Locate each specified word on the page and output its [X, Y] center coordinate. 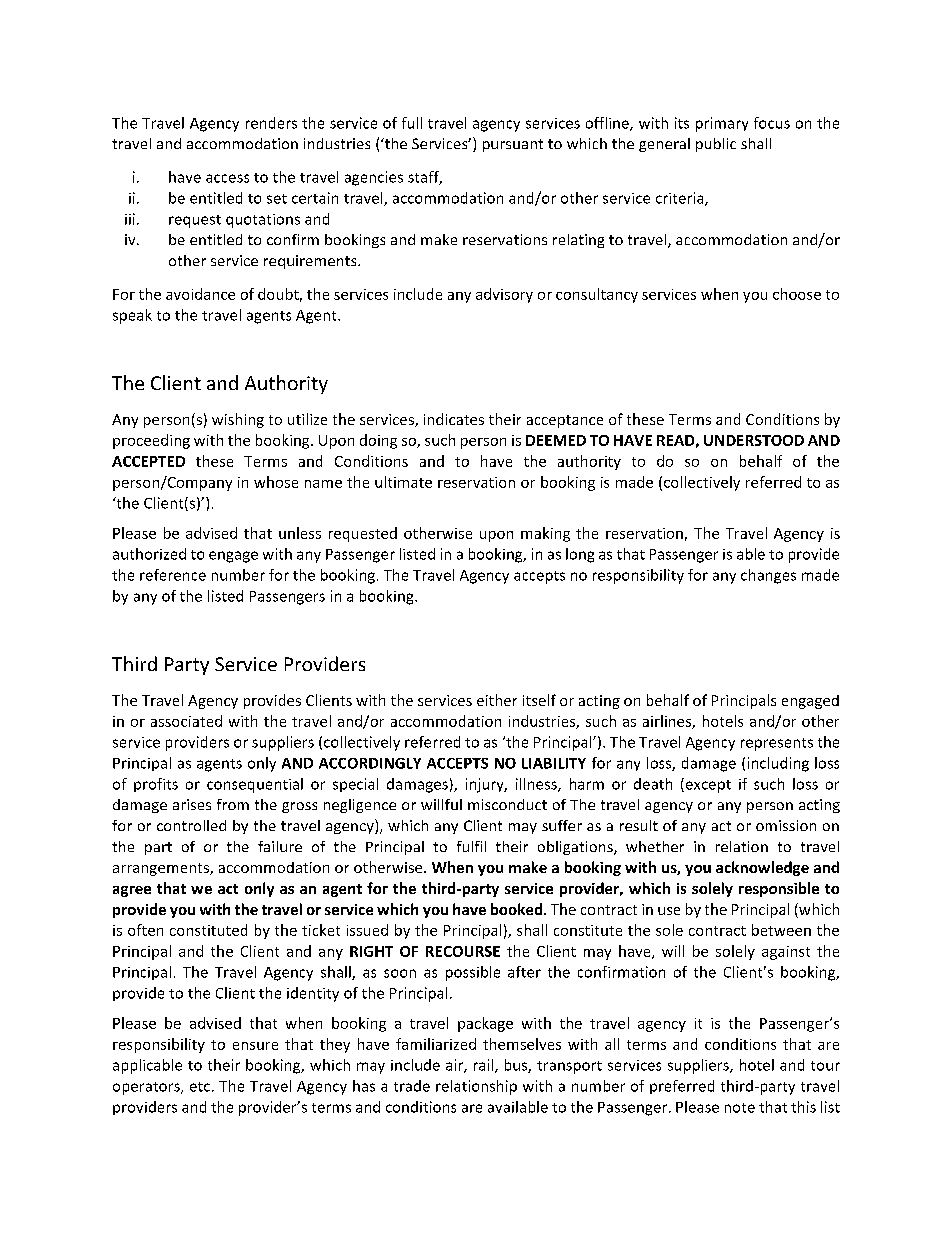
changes [768, 576]
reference [173, 575]
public [716, 145]
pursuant [513, 145]
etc [200, 1087]
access [227, 178]
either [497, 700]
